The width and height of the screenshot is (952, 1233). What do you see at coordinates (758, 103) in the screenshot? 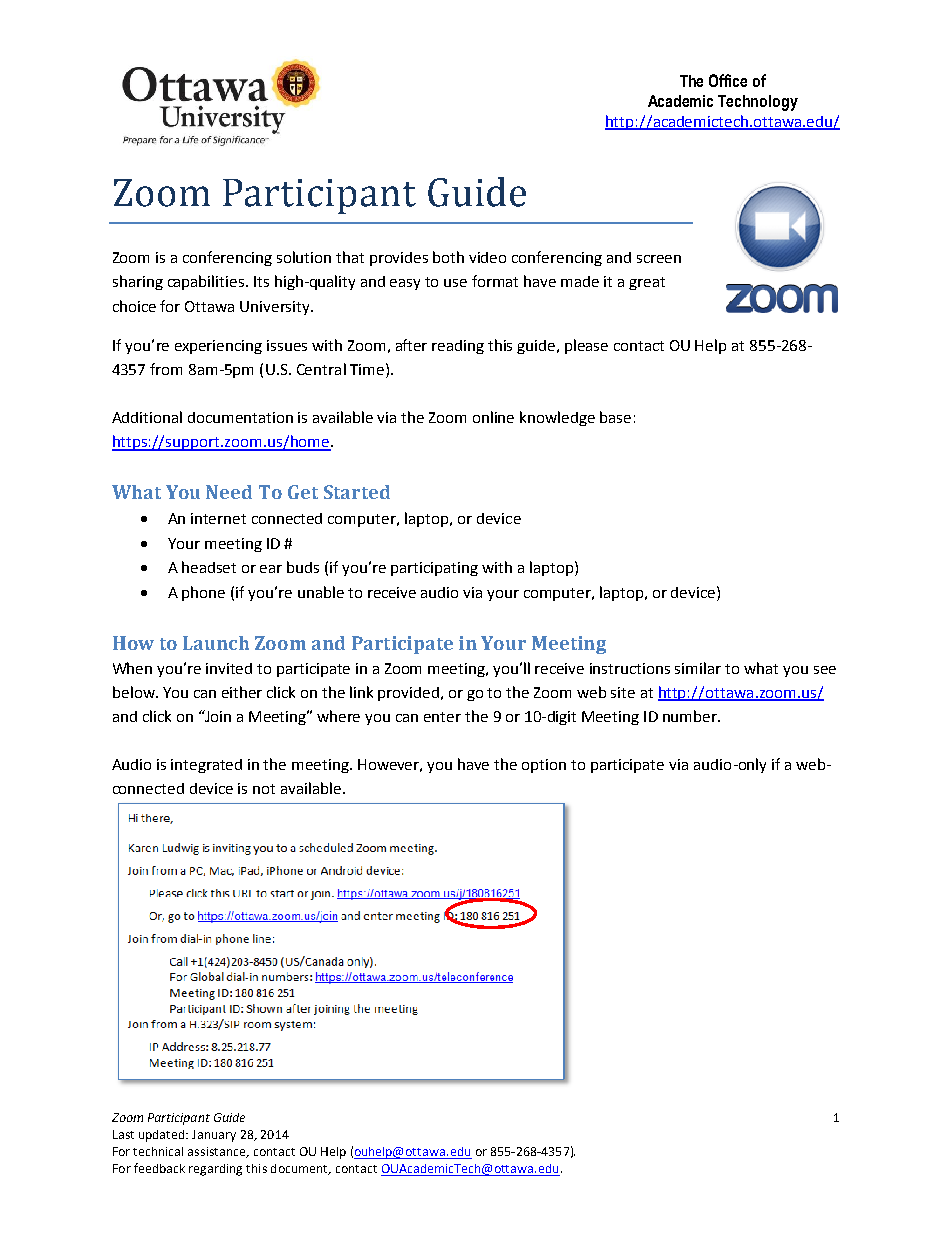
I see `Technology` at bounding box center [758, 103].
